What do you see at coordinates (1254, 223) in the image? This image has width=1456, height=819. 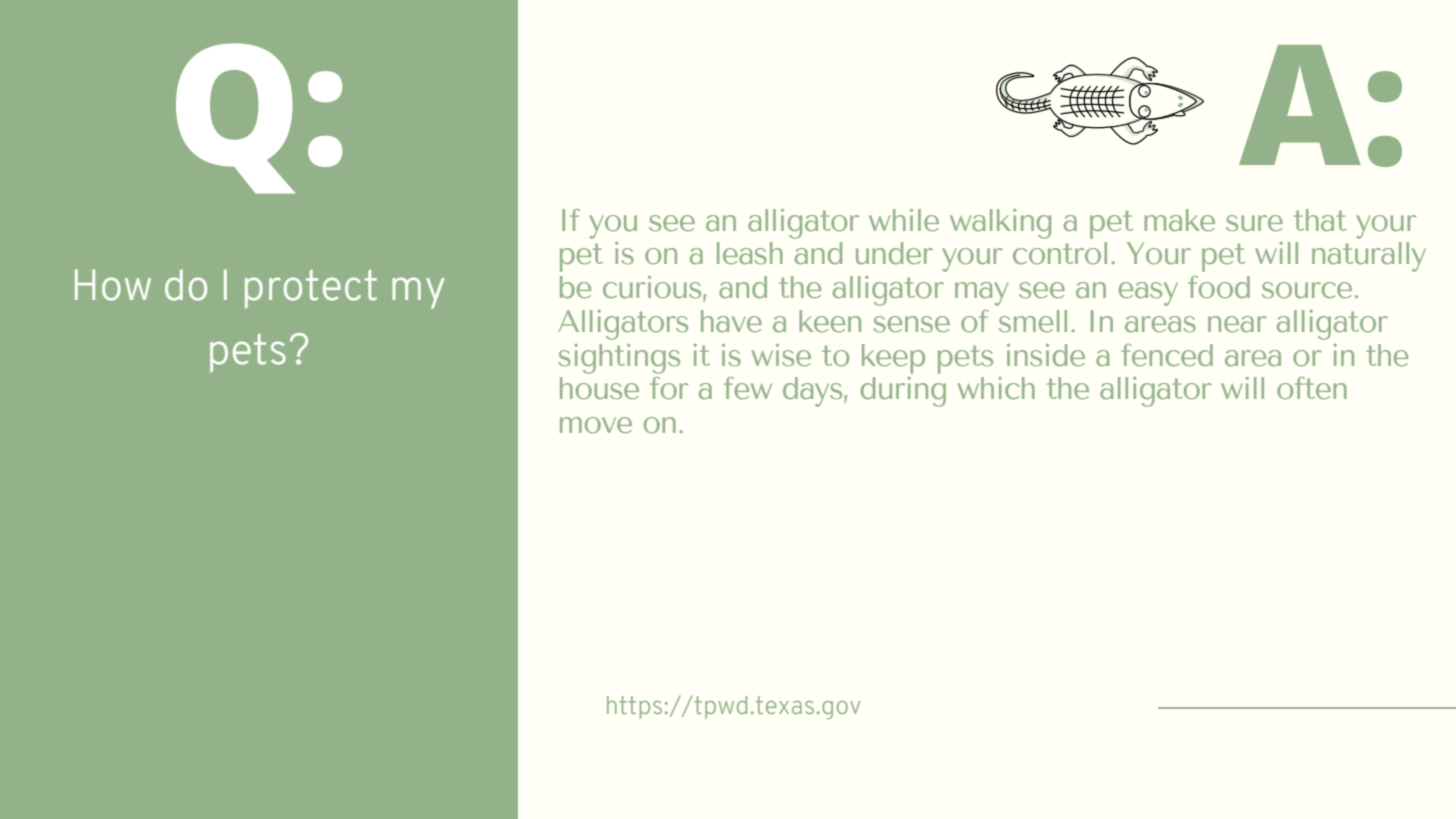 I see `sure` at bounding box center [1254, 223].
